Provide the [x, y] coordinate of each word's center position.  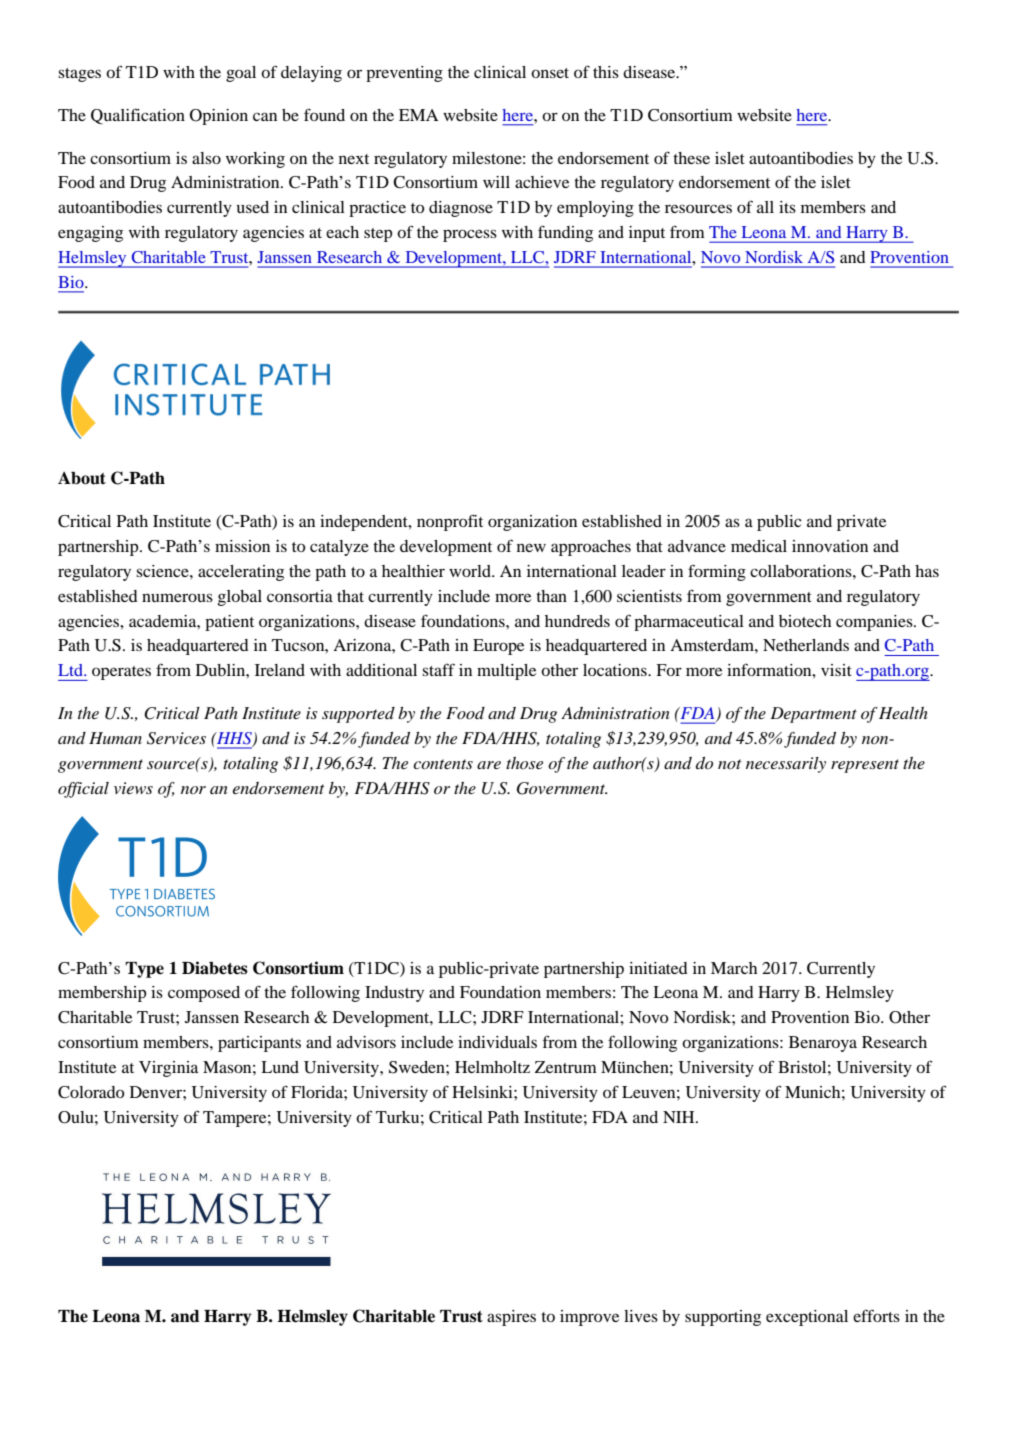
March [734, 968]
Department [813, 715]
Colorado [91, 1092]
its [787, 207]
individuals [497, 1042]
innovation [830, 546]
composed [204, 994]
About [82, 478]
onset [550, 73]
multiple [506, 672]
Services [176, 738]
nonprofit [450, 522]
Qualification [138, 116]
